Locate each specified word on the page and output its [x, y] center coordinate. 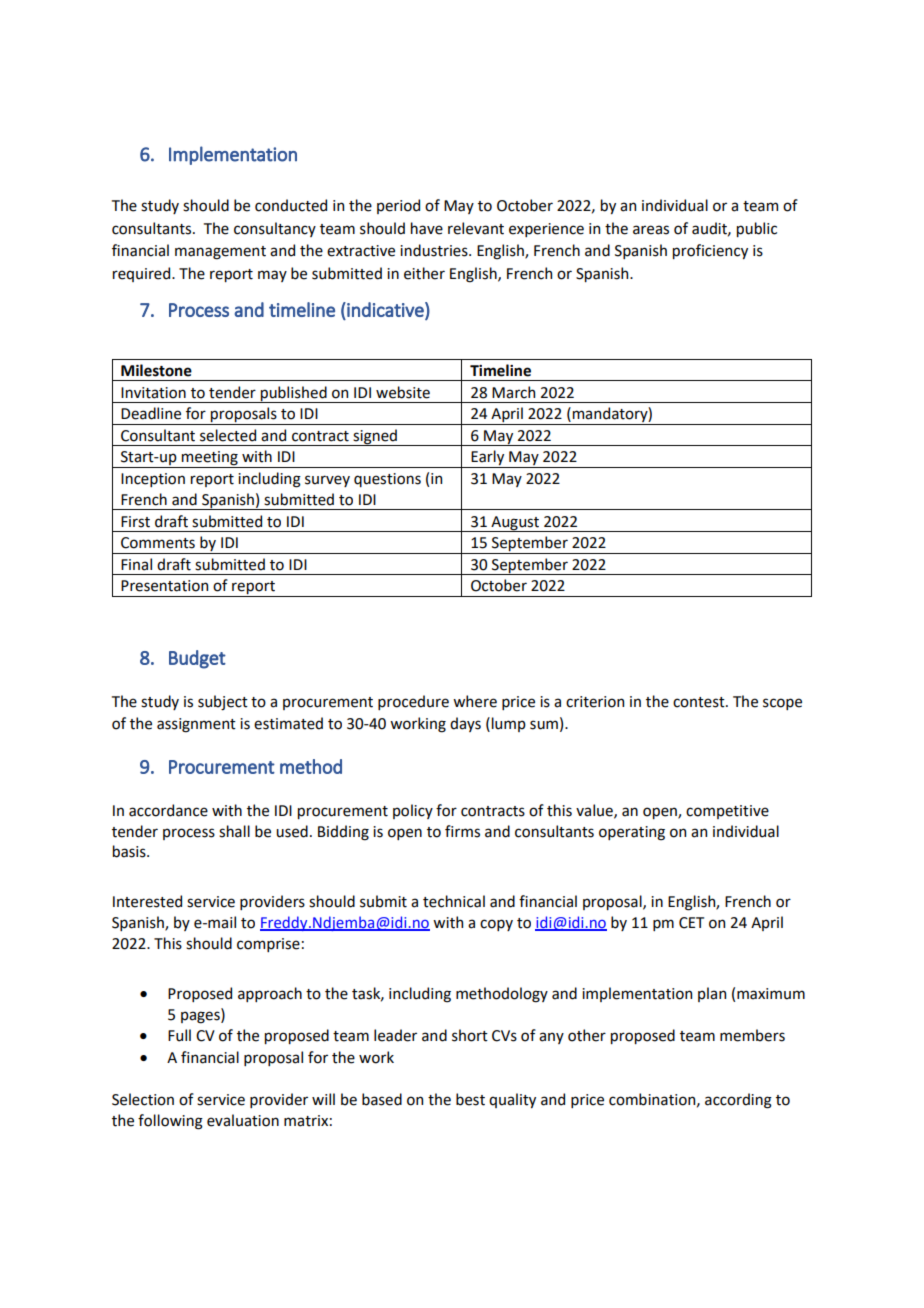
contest [700, 702]
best [470, 1099]
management [220, 253]
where [475, 701]
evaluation [243, 1120]
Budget [197, 659]
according [738, 1101]
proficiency [710, 251]
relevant [476, 228]
